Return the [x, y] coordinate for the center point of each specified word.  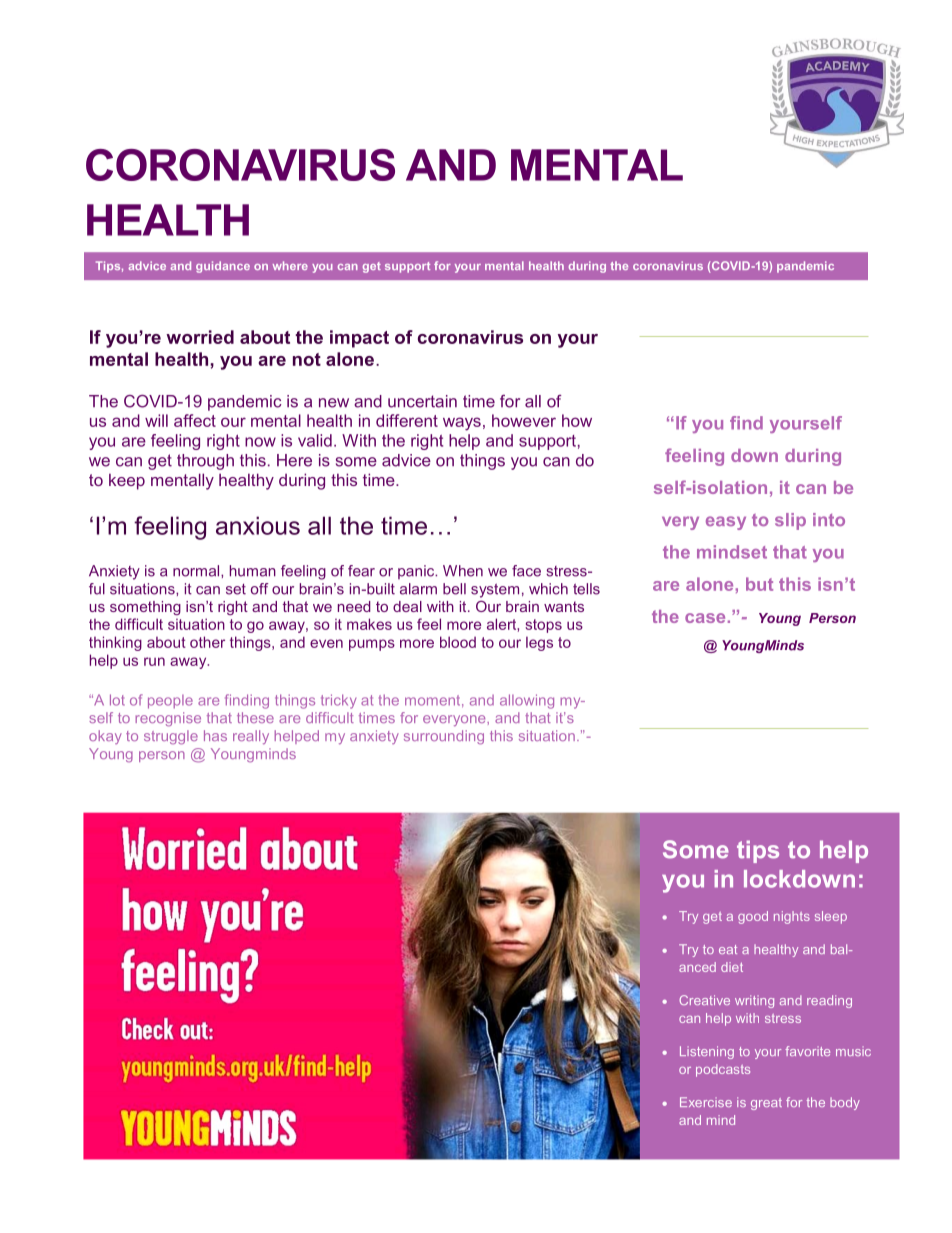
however [524, 420]
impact [359, 339]
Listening [707, 1052]
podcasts [723, 1070]
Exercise [706, 1102]
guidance [223, 267]
